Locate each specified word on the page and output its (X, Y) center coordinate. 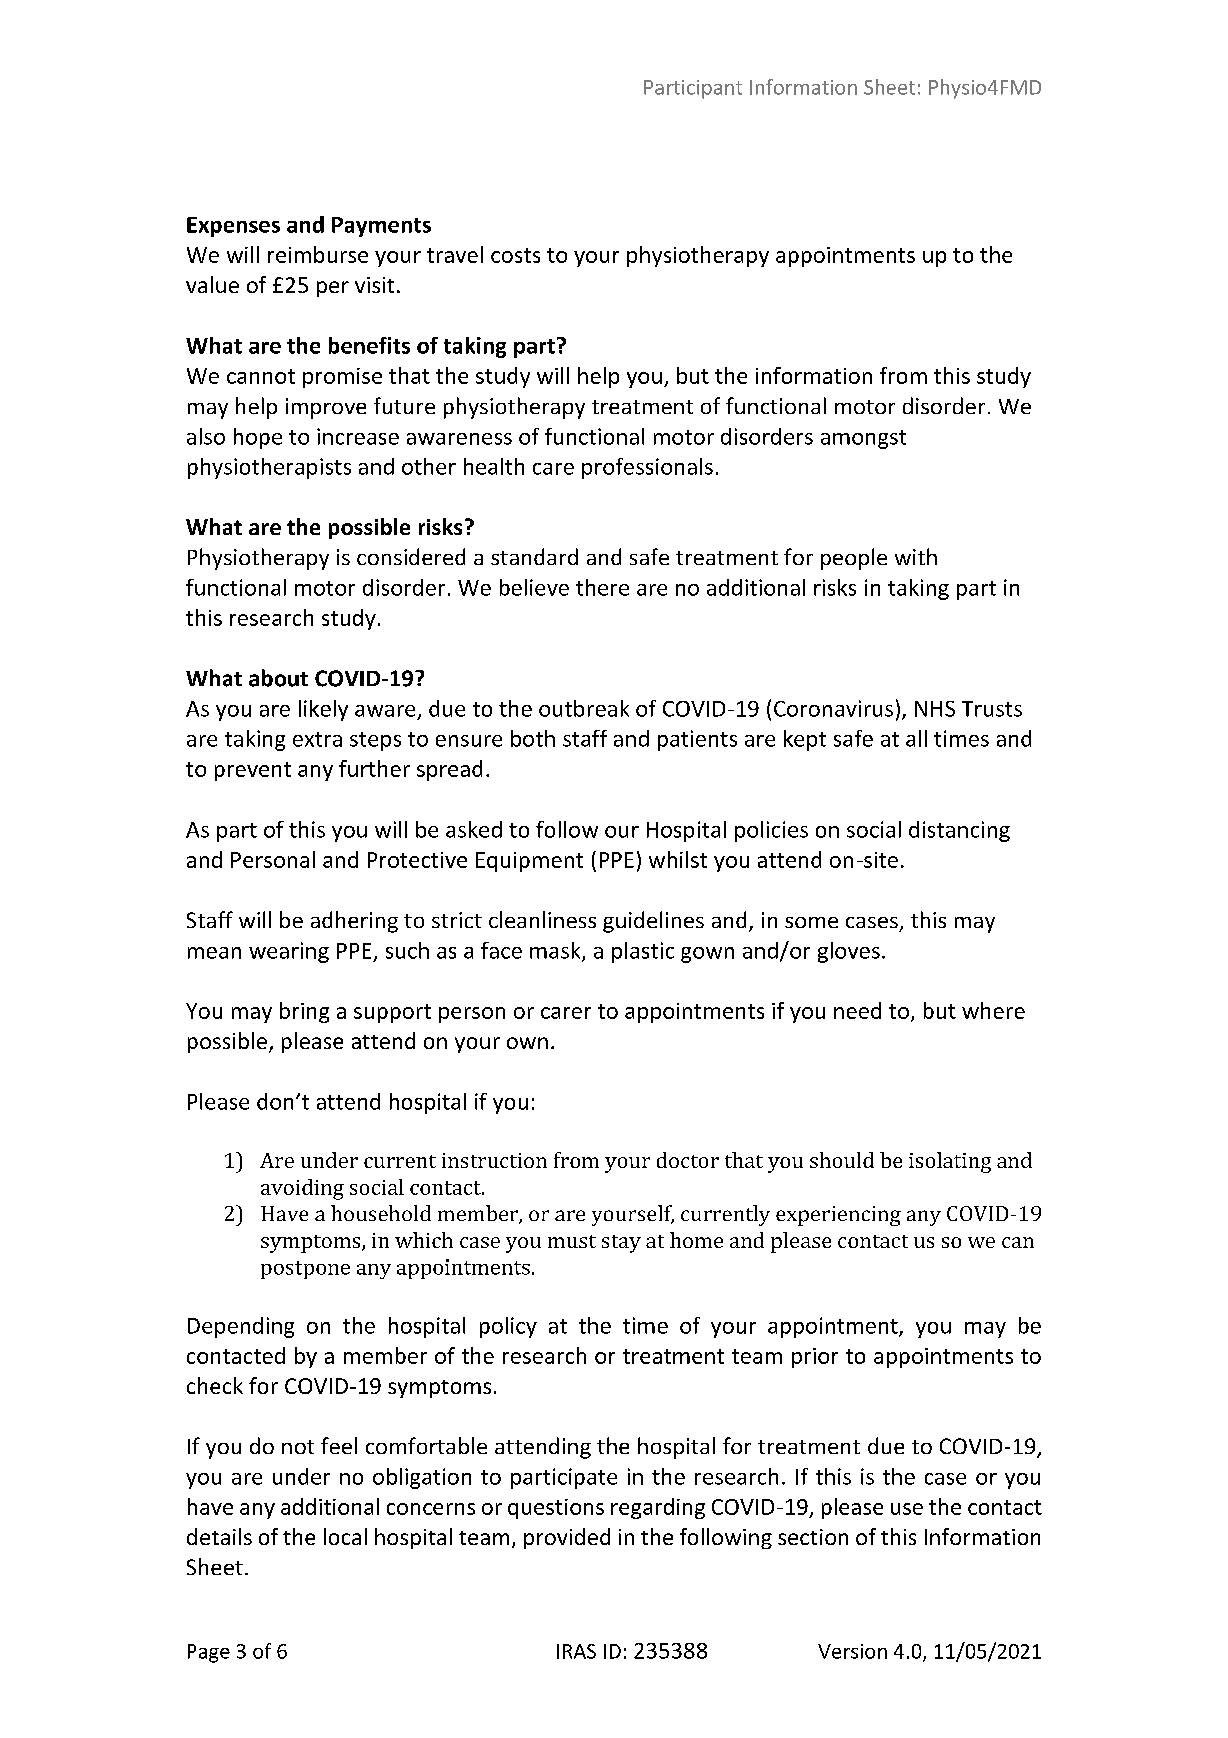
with (916, 556)
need (857, 1010)
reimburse (318, 254)
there (602, 587)
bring (304, 1012)
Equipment (529, 862)
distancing (959, 831)
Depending (241, 1327)
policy (508, 1327)
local (345, 1536)
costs (515, 255)
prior (815, 1358)
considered (411, 556)
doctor (688, 1160)
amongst (863, 439)
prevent (253, 771)
